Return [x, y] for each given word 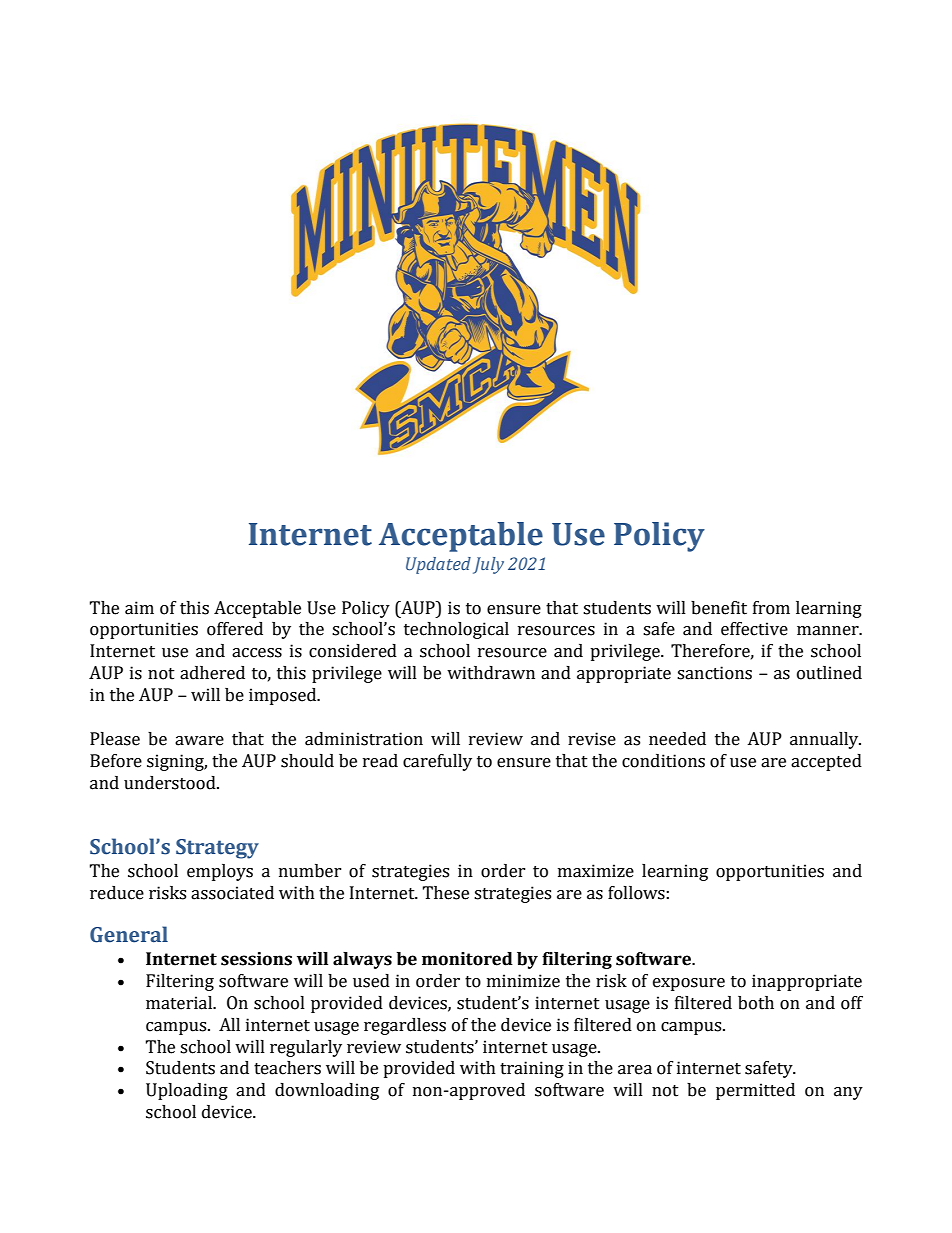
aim [139, 608]
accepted [826, 762]
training [532, 1069]
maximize [596, 871]
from [771, 608]
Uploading [187, 1091]
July [488, 565]
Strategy [217, 849]
